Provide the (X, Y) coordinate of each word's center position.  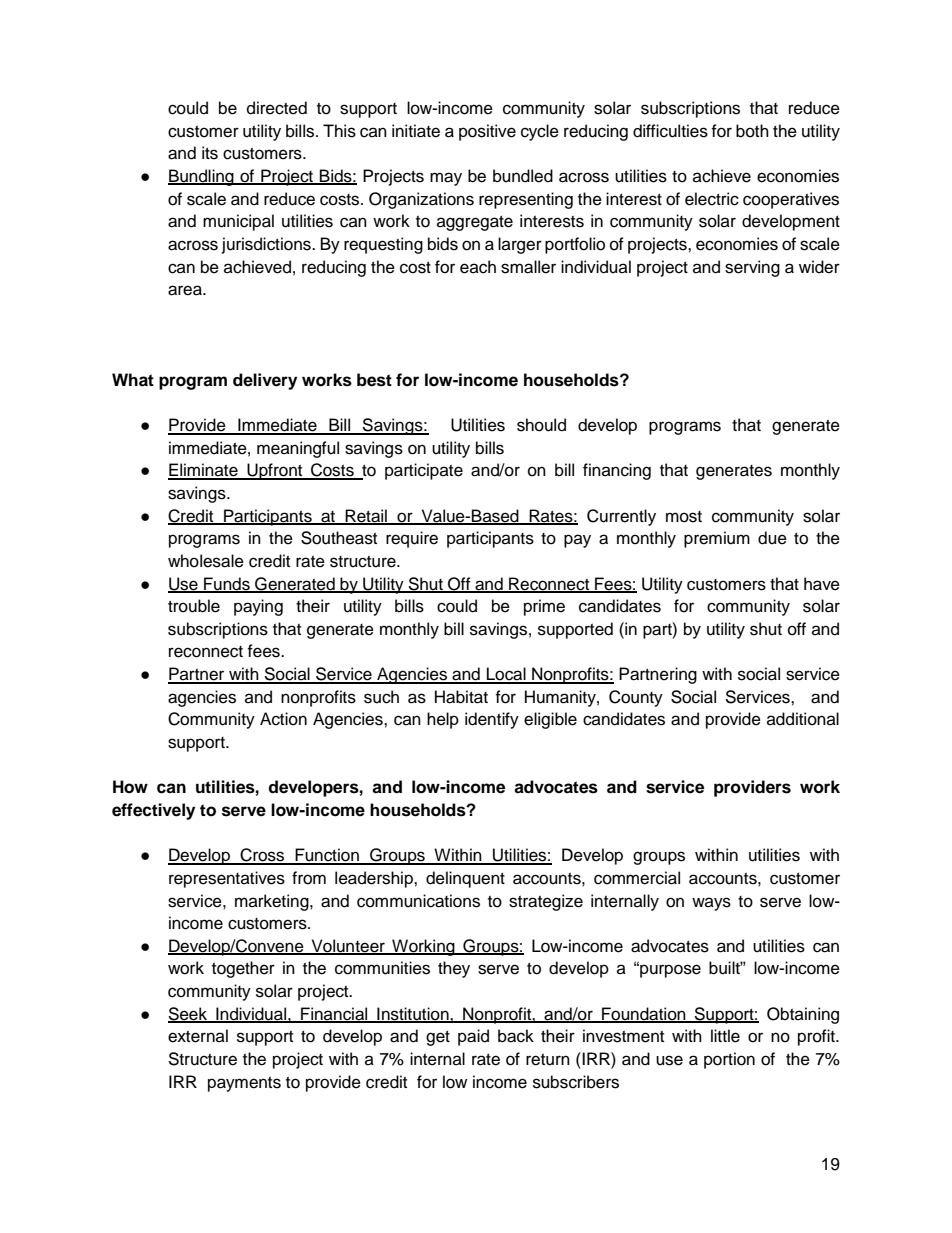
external (198, 1036)
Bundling (202, 177)
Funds (227, 584)
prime (544, 607)
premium (717, 539)
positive (487, 132)
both (752, 131)
